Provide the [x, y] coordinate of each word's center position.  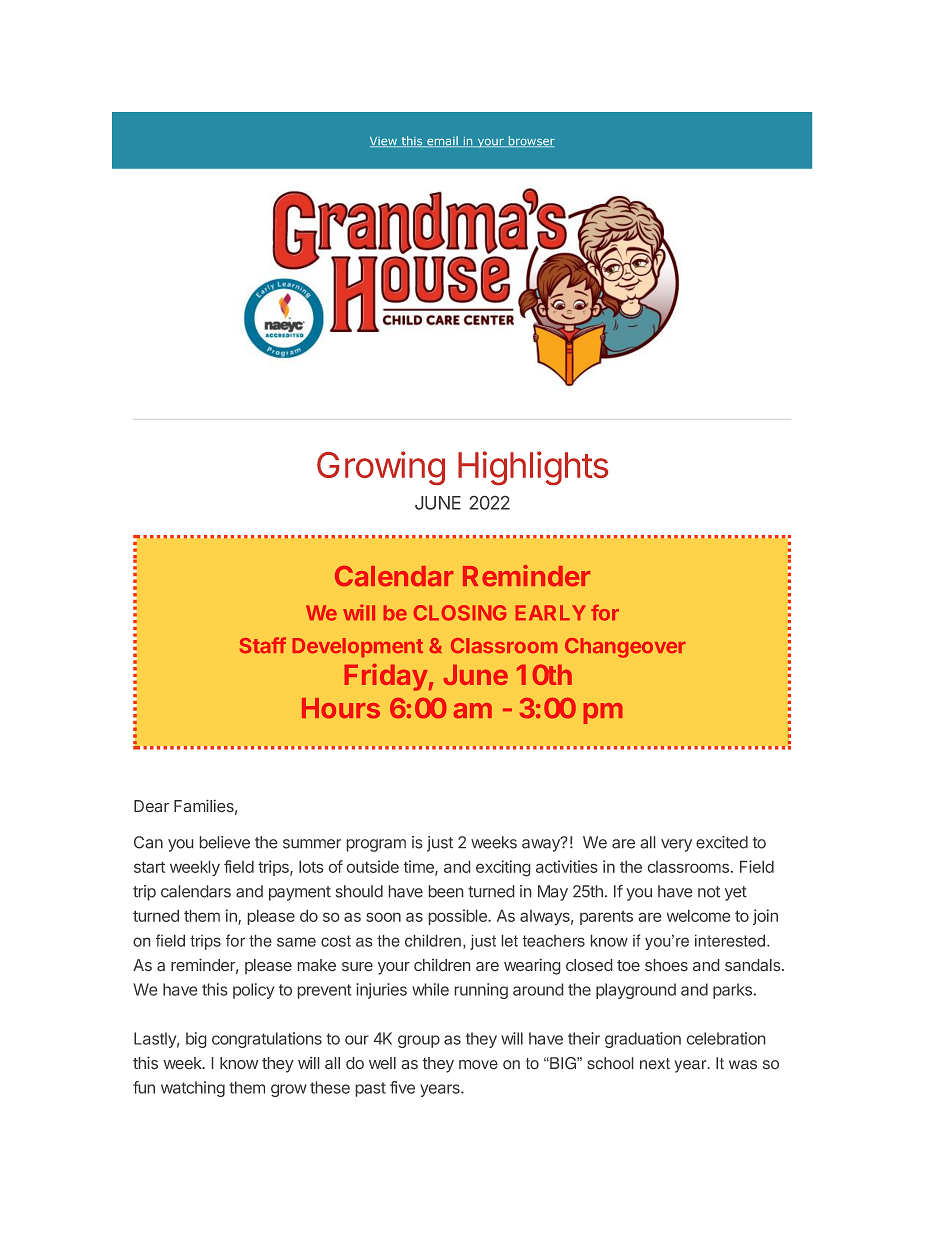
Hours [341, 708]
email [442, 141]
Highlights [533, 468]
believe [225, 842]
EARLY [551, 612]
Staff [263, 645]
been [446, 891]
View [384, 142]
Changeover [625, 648]
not [709, 892]
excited [722, 842]
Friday [386, 677]
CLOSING [460, 613]
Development [358, 647]
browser [531, 141]
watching [193, 1089]
